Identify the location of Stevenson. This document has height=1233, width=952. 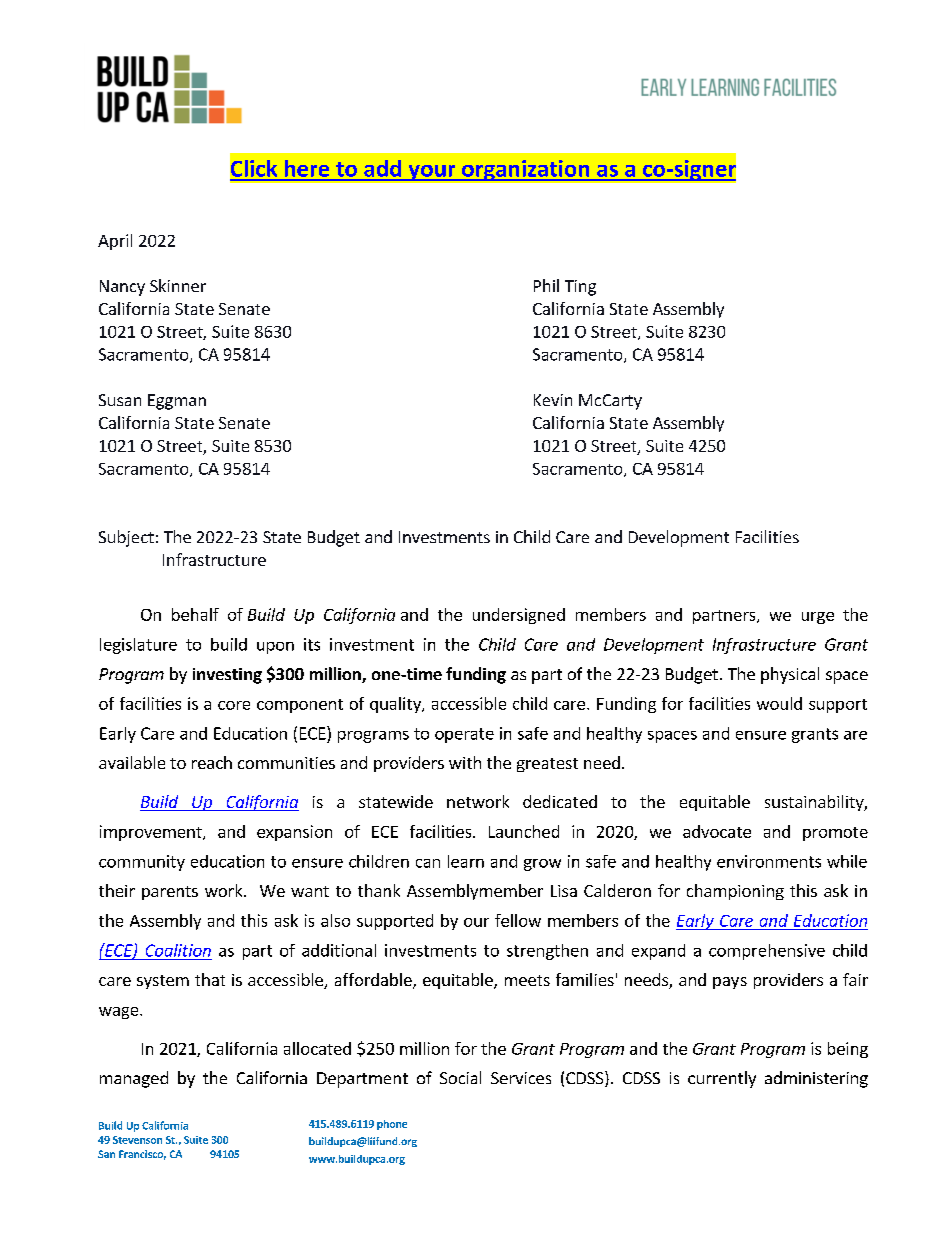
(137, 1140).
